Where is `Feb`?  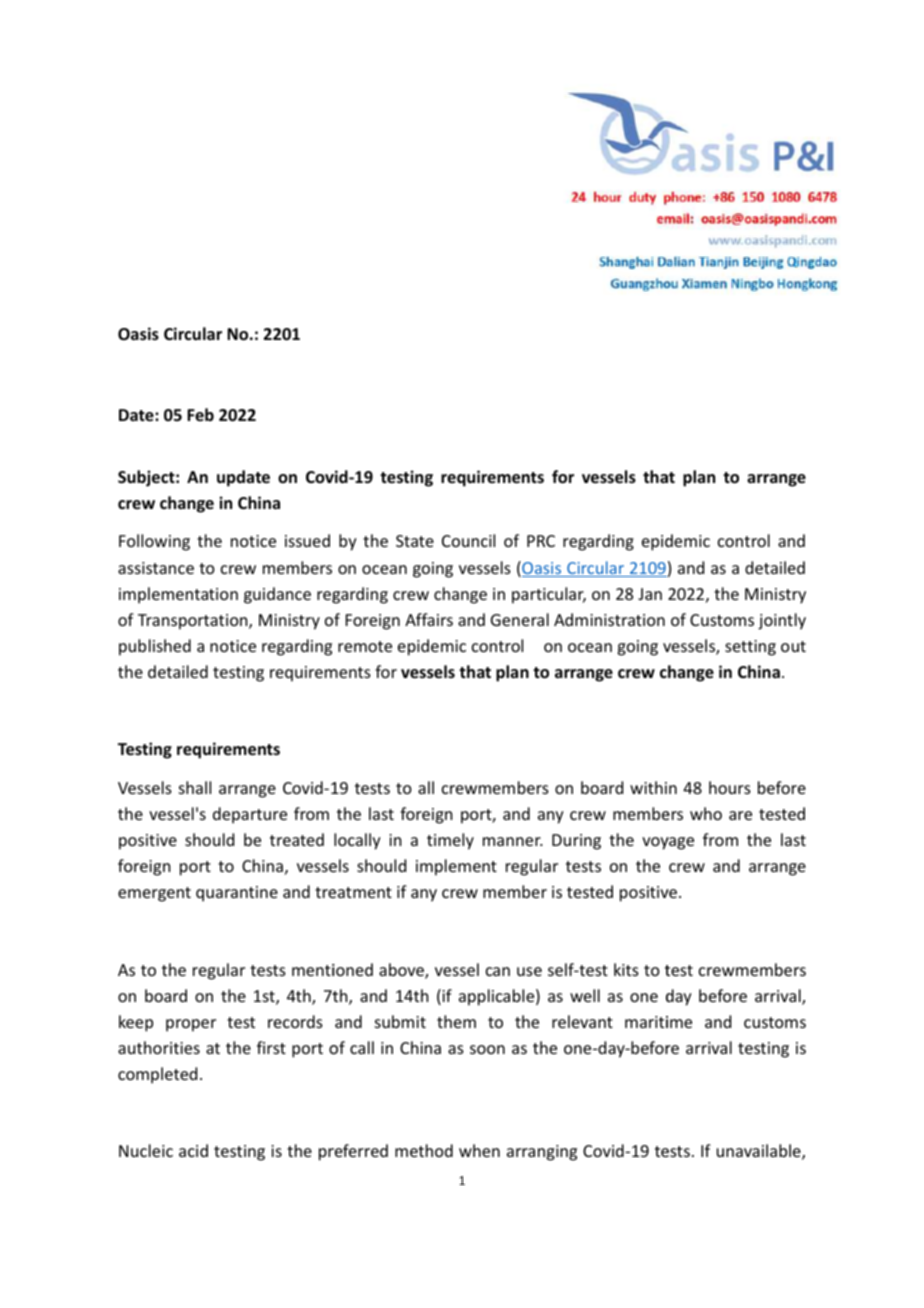 Feb is located at coordinates (200, 414).
